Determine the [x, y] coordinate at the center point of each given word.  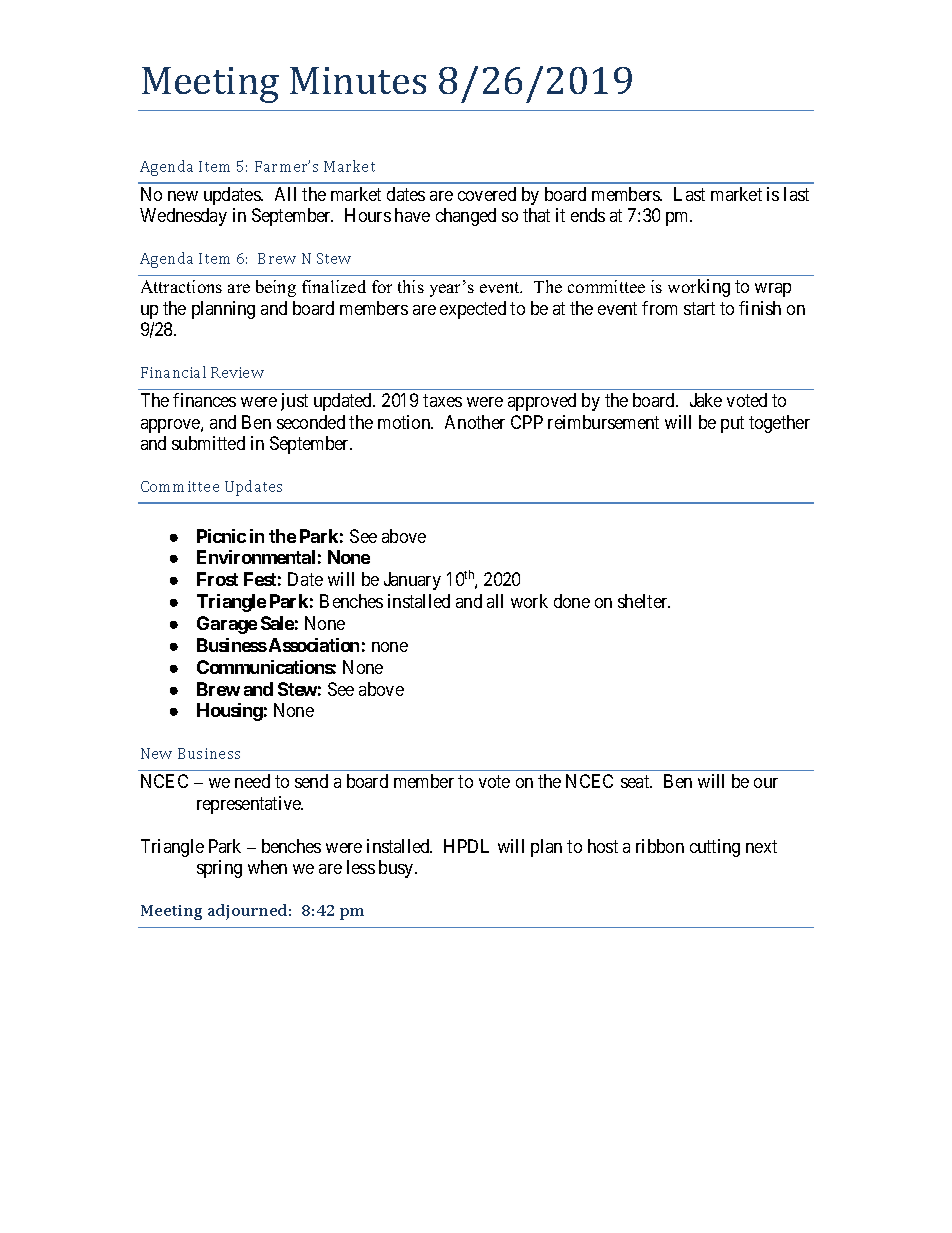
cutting [715, 848]
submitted [208, 443]
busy [397, 869]
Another [475, 422]
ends [588, 215]
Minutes [358, 80]
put [732, 424]
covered [487, 194]
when [267, 867]
